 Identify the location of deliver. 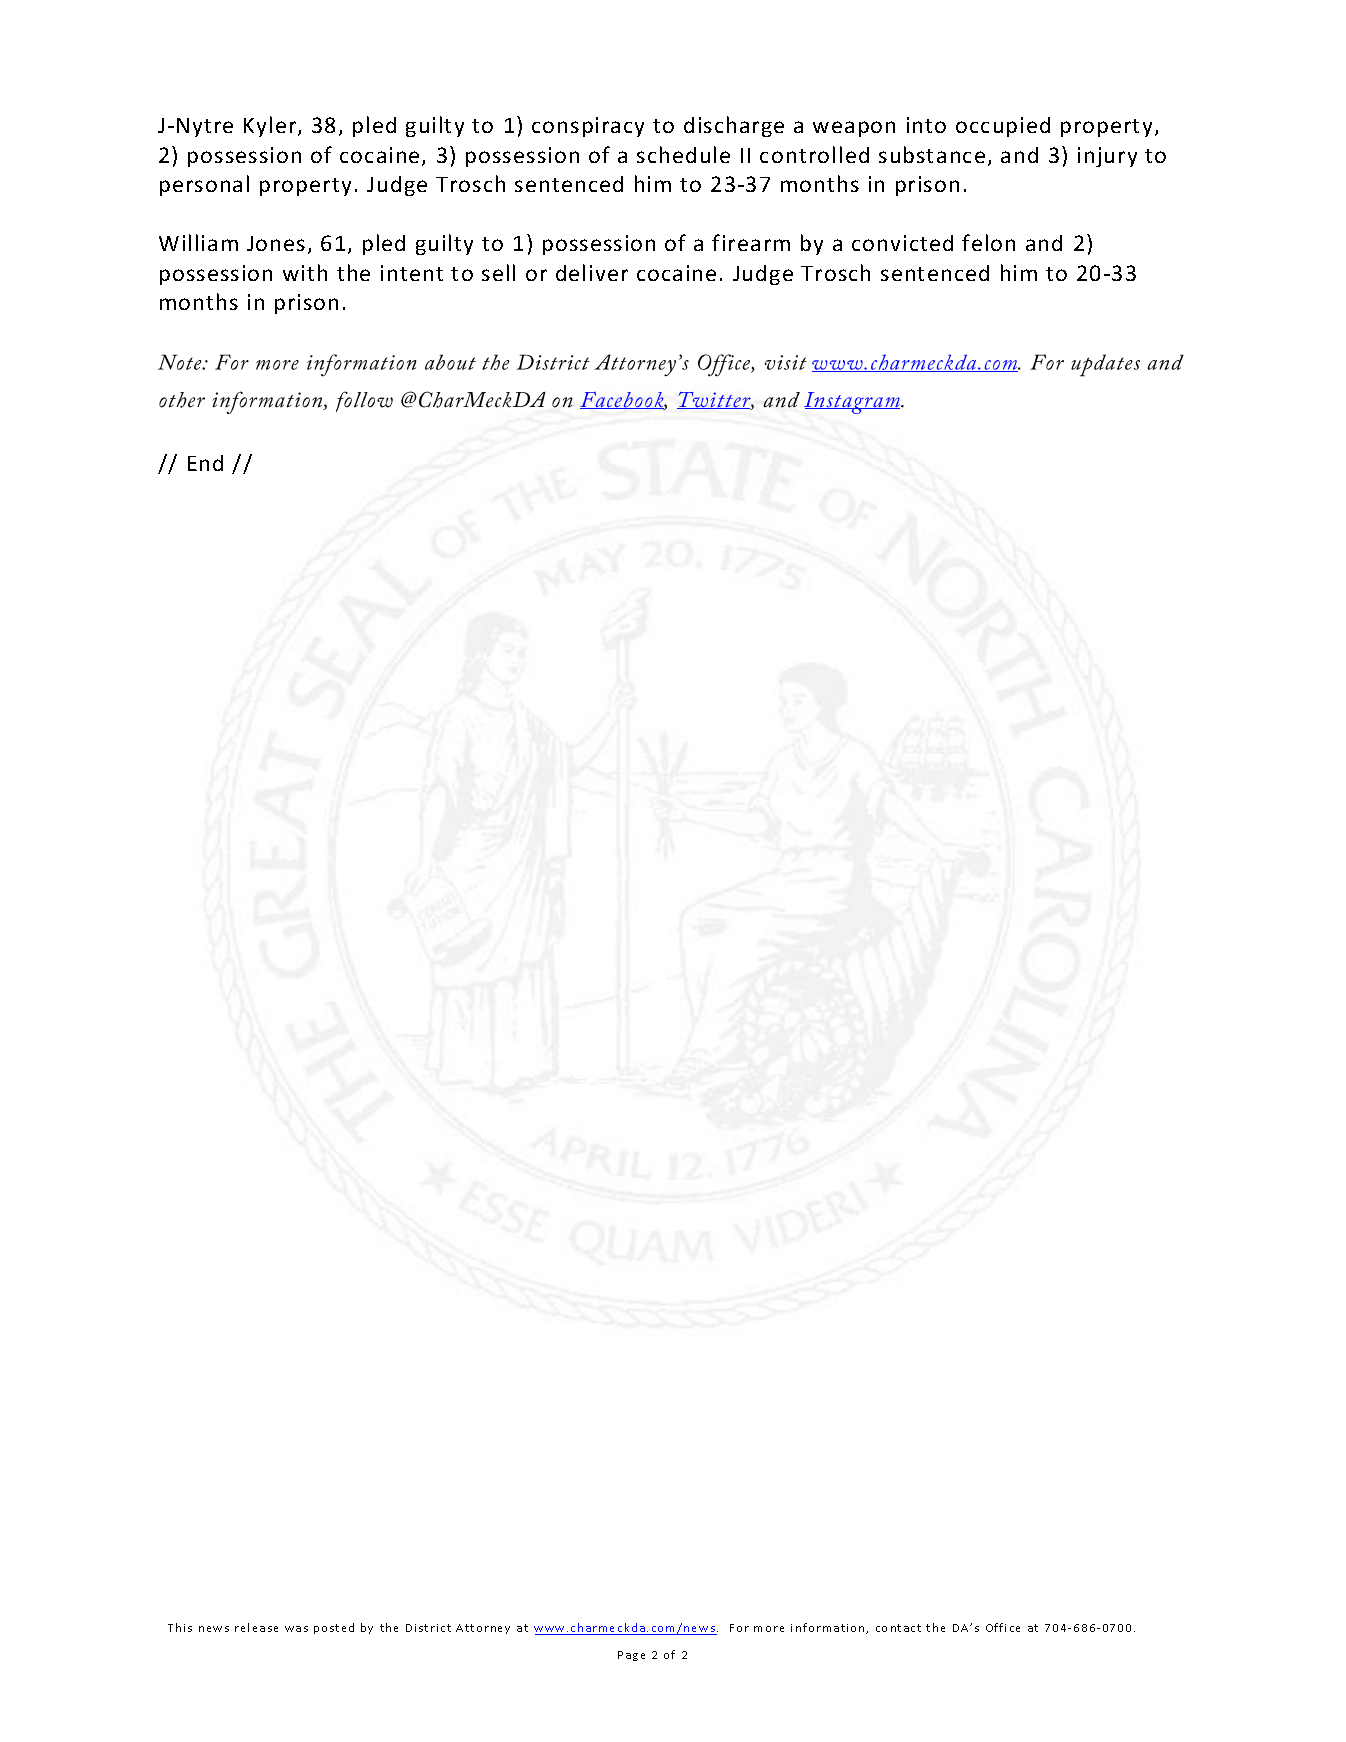
(592, 272).
